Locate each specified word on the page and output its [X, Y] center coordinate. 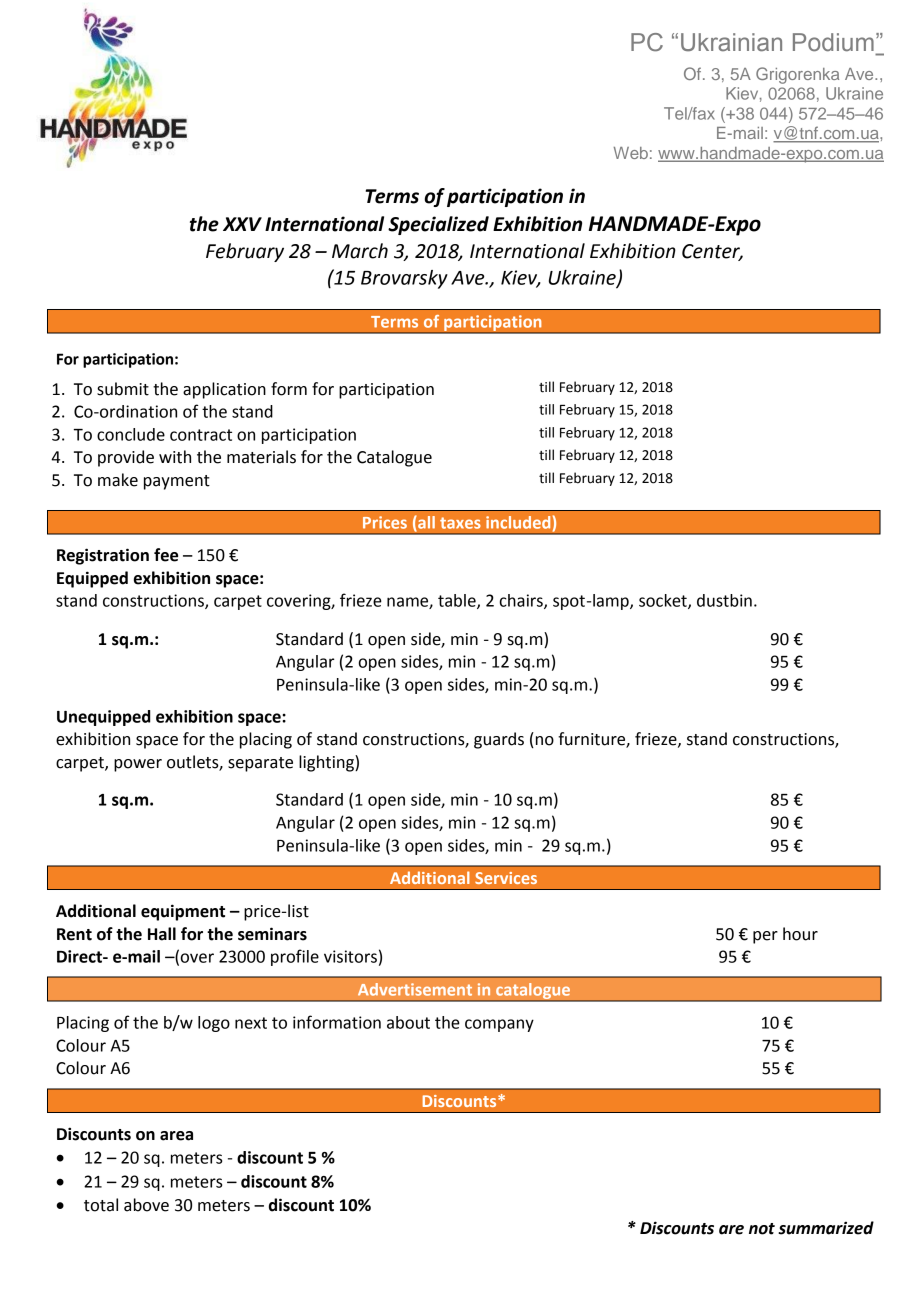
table [458, 601]
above [146, 1205]
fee [166, 555]
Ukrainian [731, 42]
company [499, 1025]
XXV [242, 224]
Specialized [438, 225]
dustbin [724, 600]
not [762, 1229]
